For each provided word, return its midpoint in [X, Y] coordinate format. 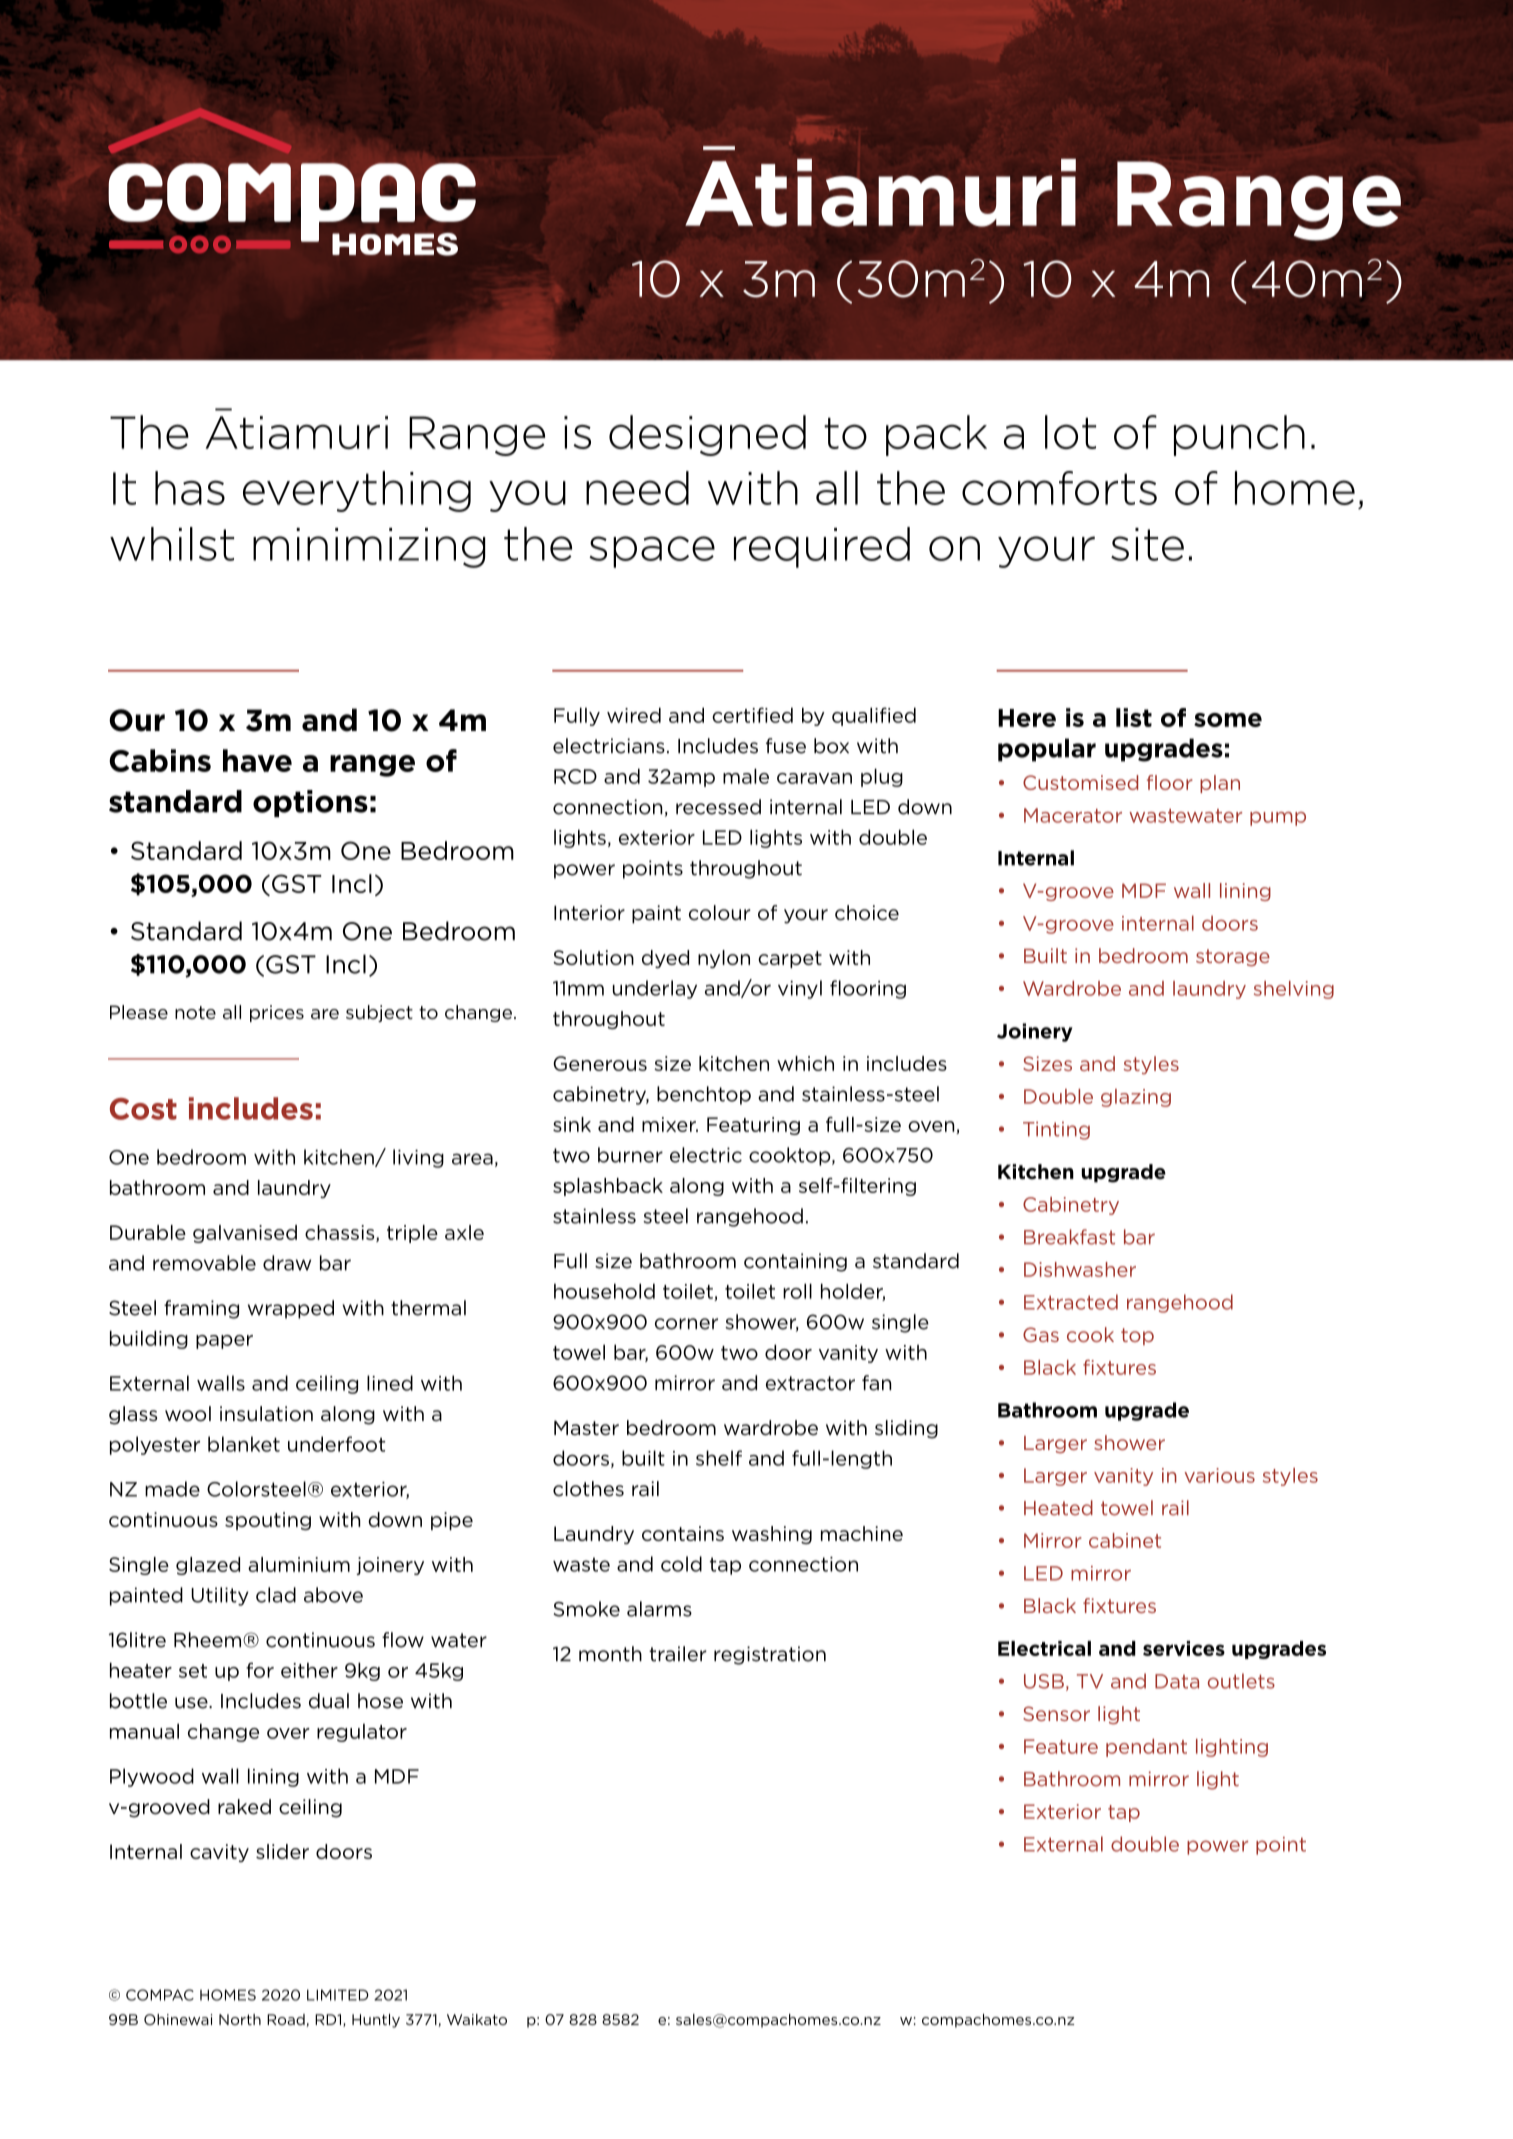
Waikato [477, 2019]
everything [357, 491]
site [1147, 544]
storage [1233, 957]
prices [277, 1013]
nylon [724, 959]
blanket [244, 1444]
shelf [719, 1458]
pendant [1146, 1748]
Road [287, 2020]
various [1219, 1475]
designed [707, 435]
